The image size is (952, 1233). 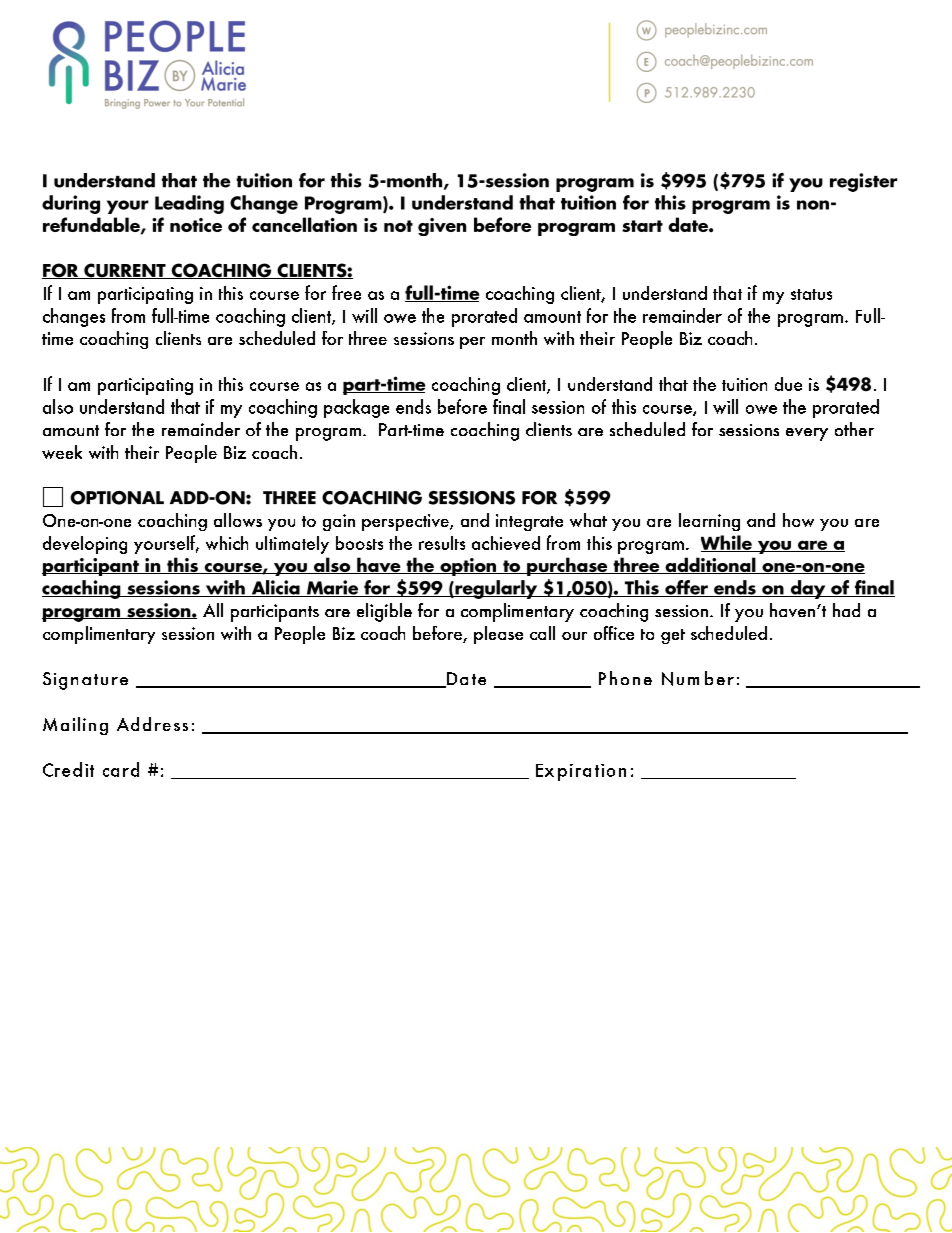 What do you see at coordinates (709, 522) in the document?
I see `learning` at bounding box center [709, 522].
